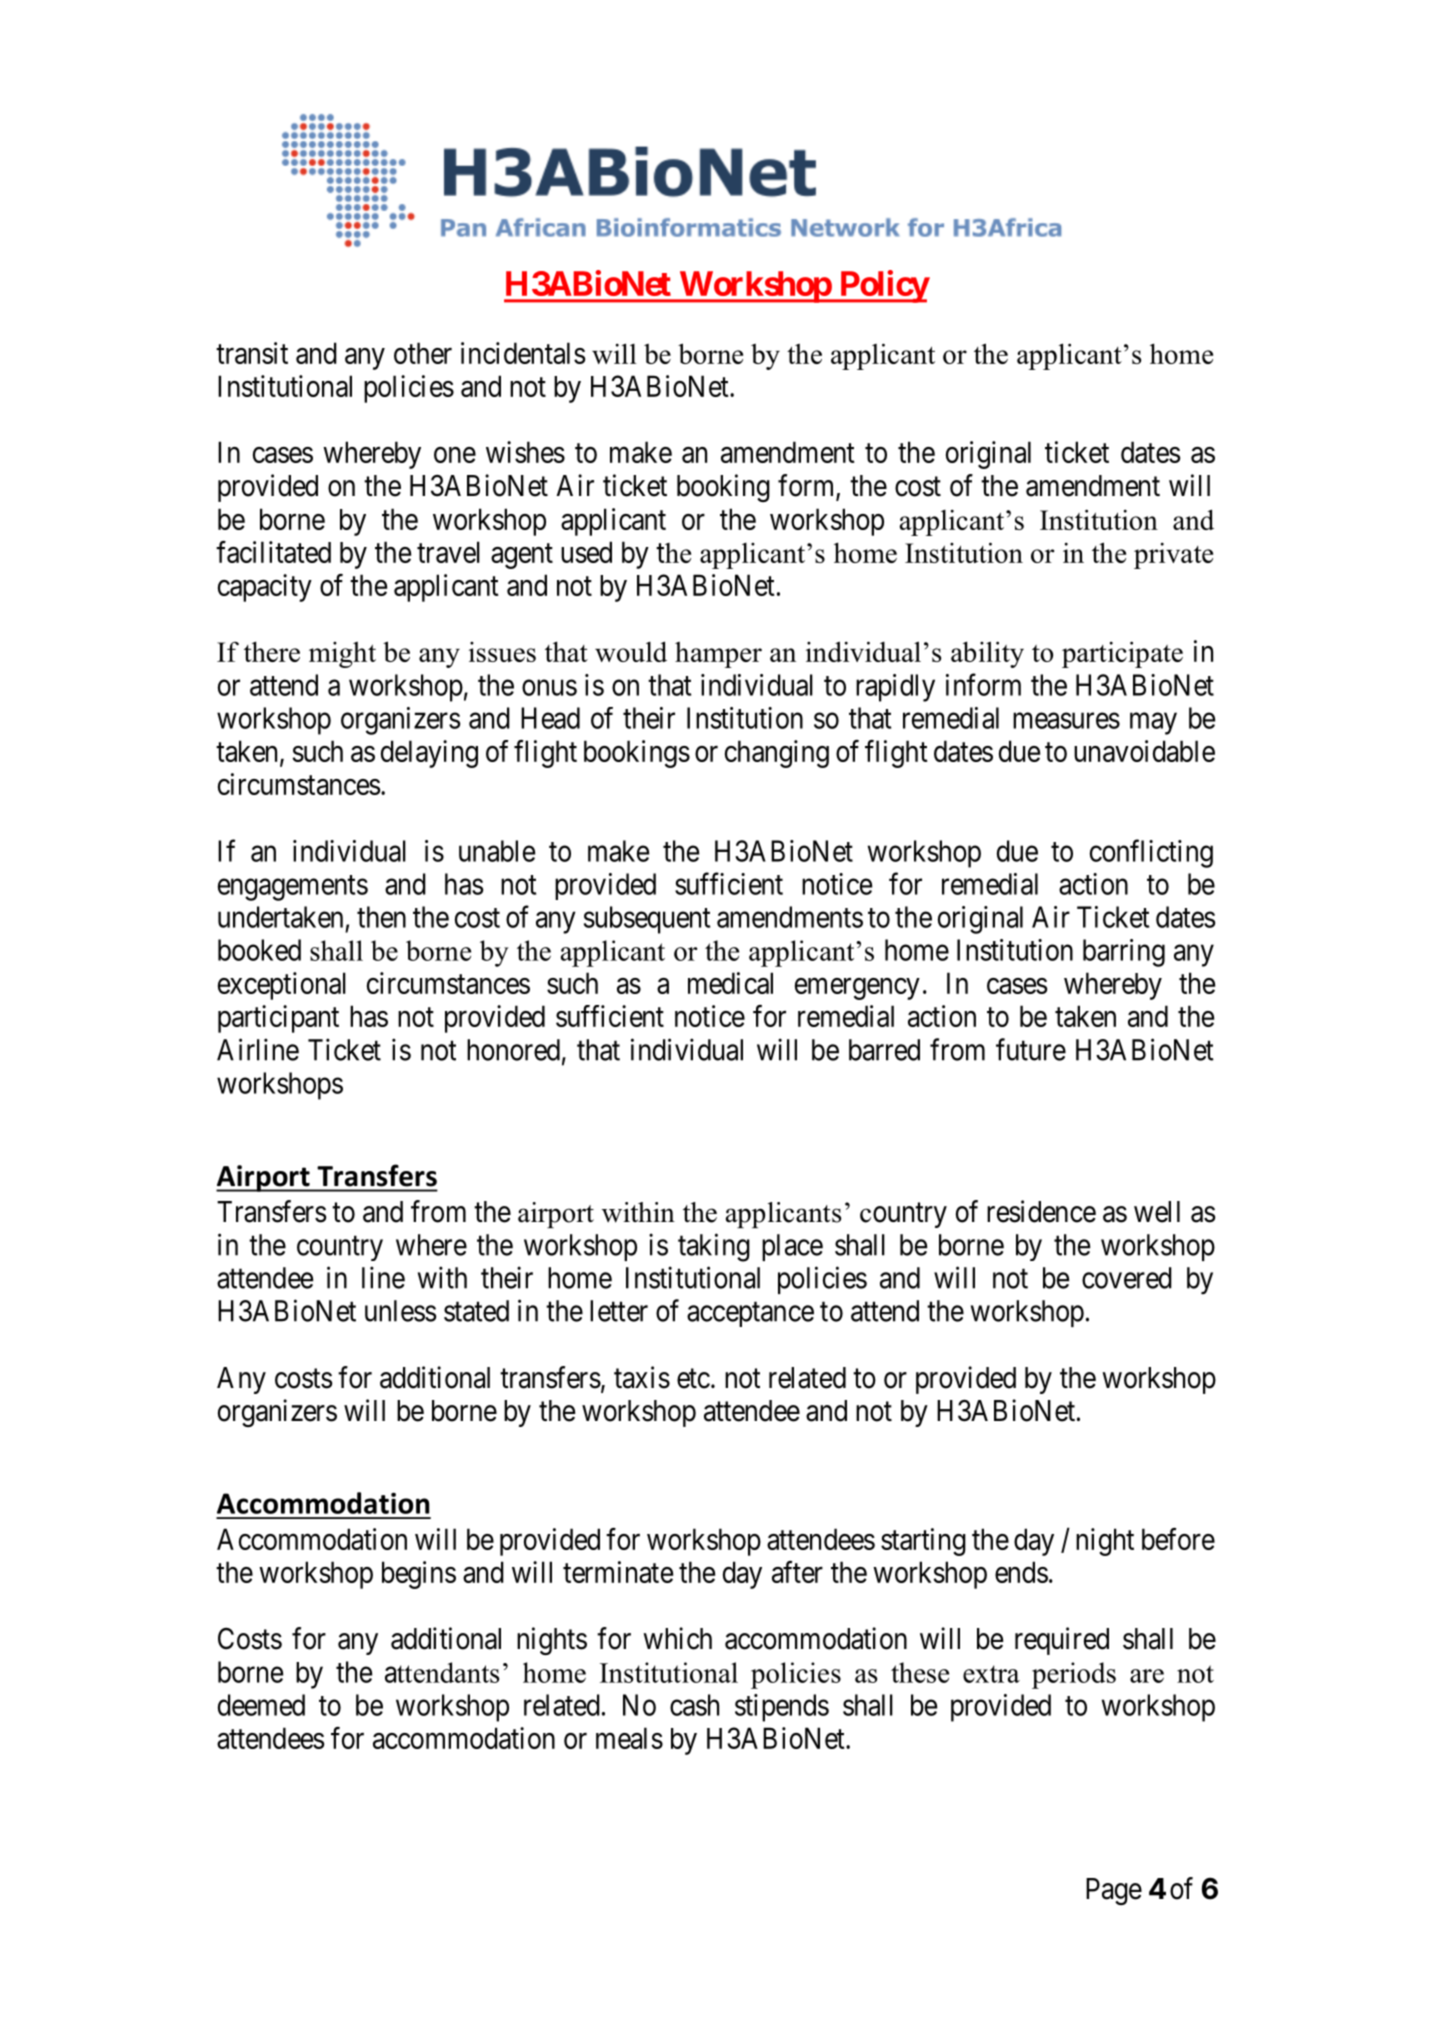 The image size is (1431, 2024). Describe the element at coordinates (278, 1019) in the document. I see `participant` at that location.
